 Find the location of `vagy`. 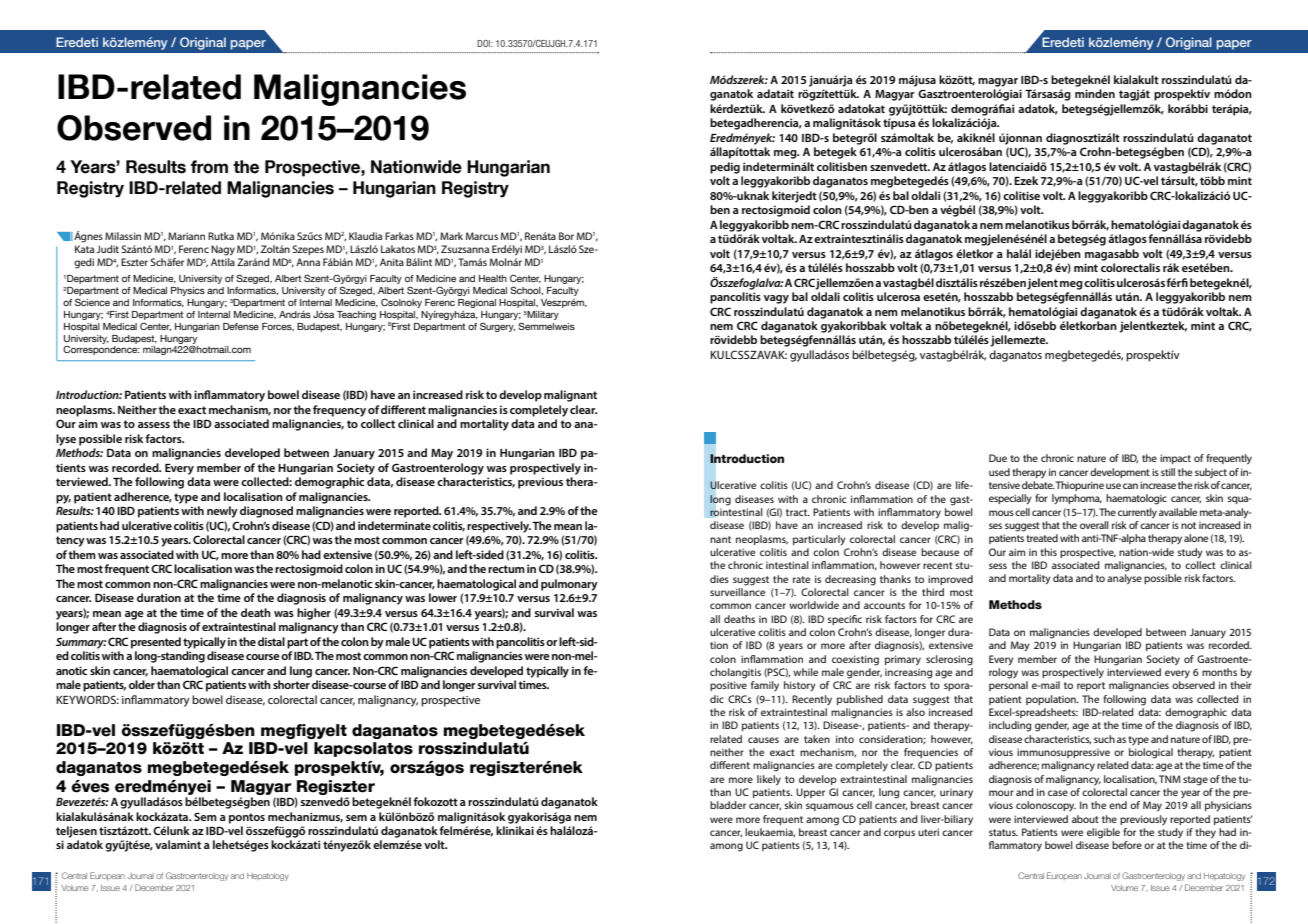

vagy is located at coordinates (776, 299).
